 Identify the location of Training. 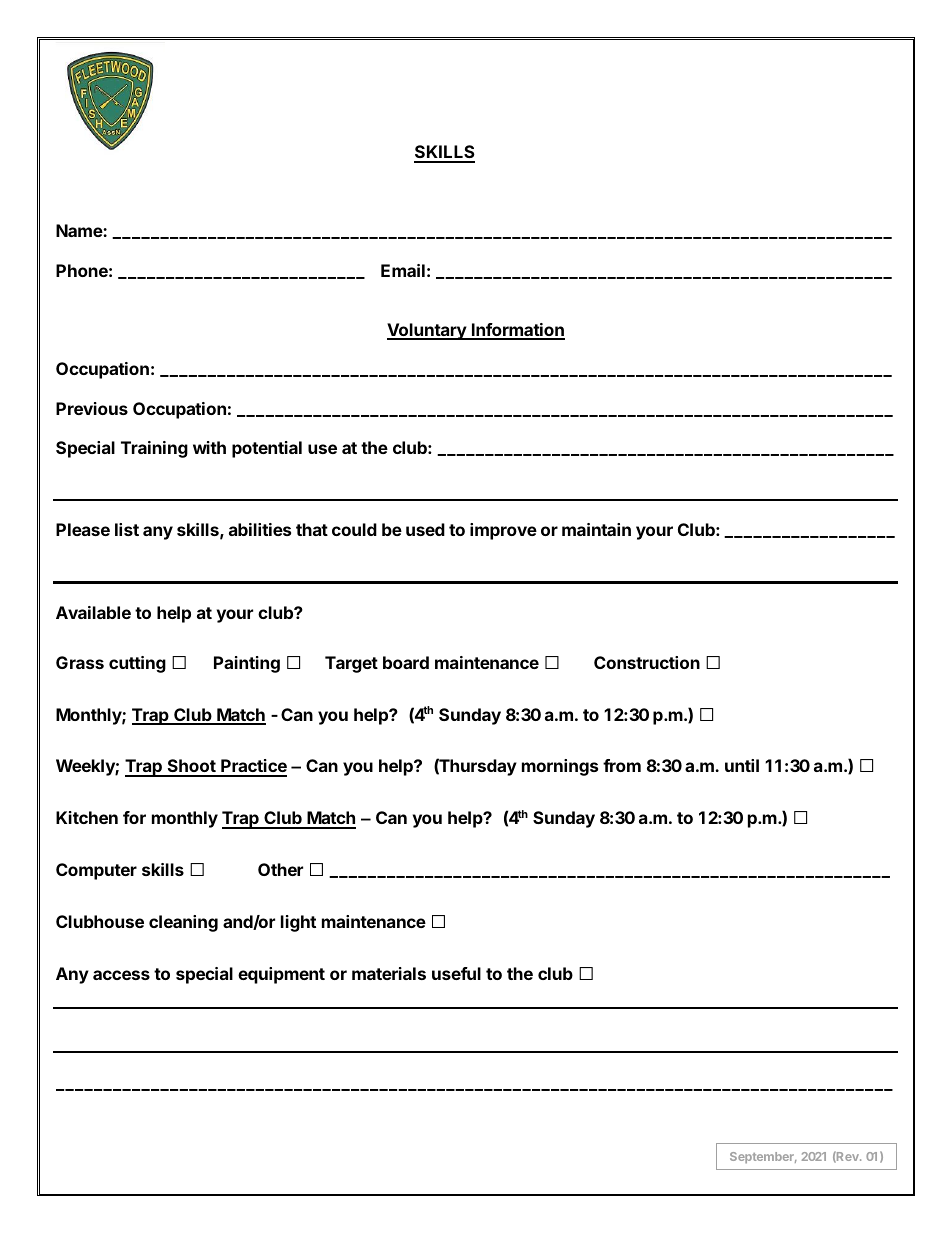
(154, 449).
